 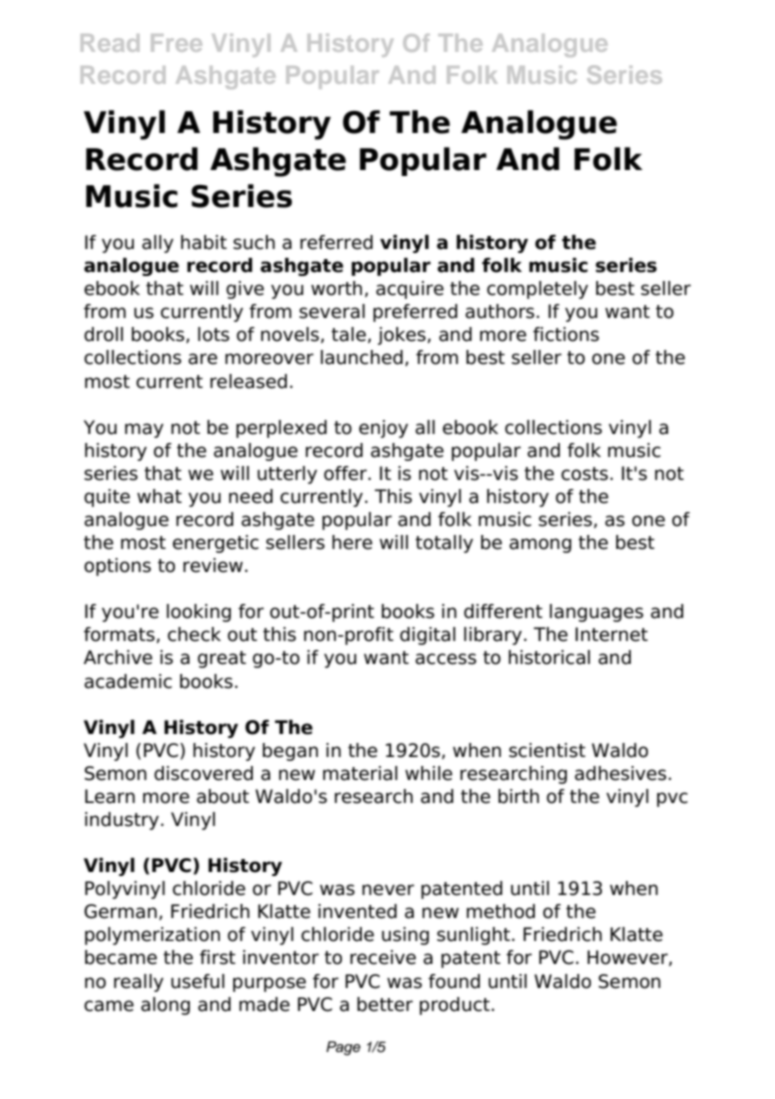 I want to click on lots, so click(x=213, y=334).
